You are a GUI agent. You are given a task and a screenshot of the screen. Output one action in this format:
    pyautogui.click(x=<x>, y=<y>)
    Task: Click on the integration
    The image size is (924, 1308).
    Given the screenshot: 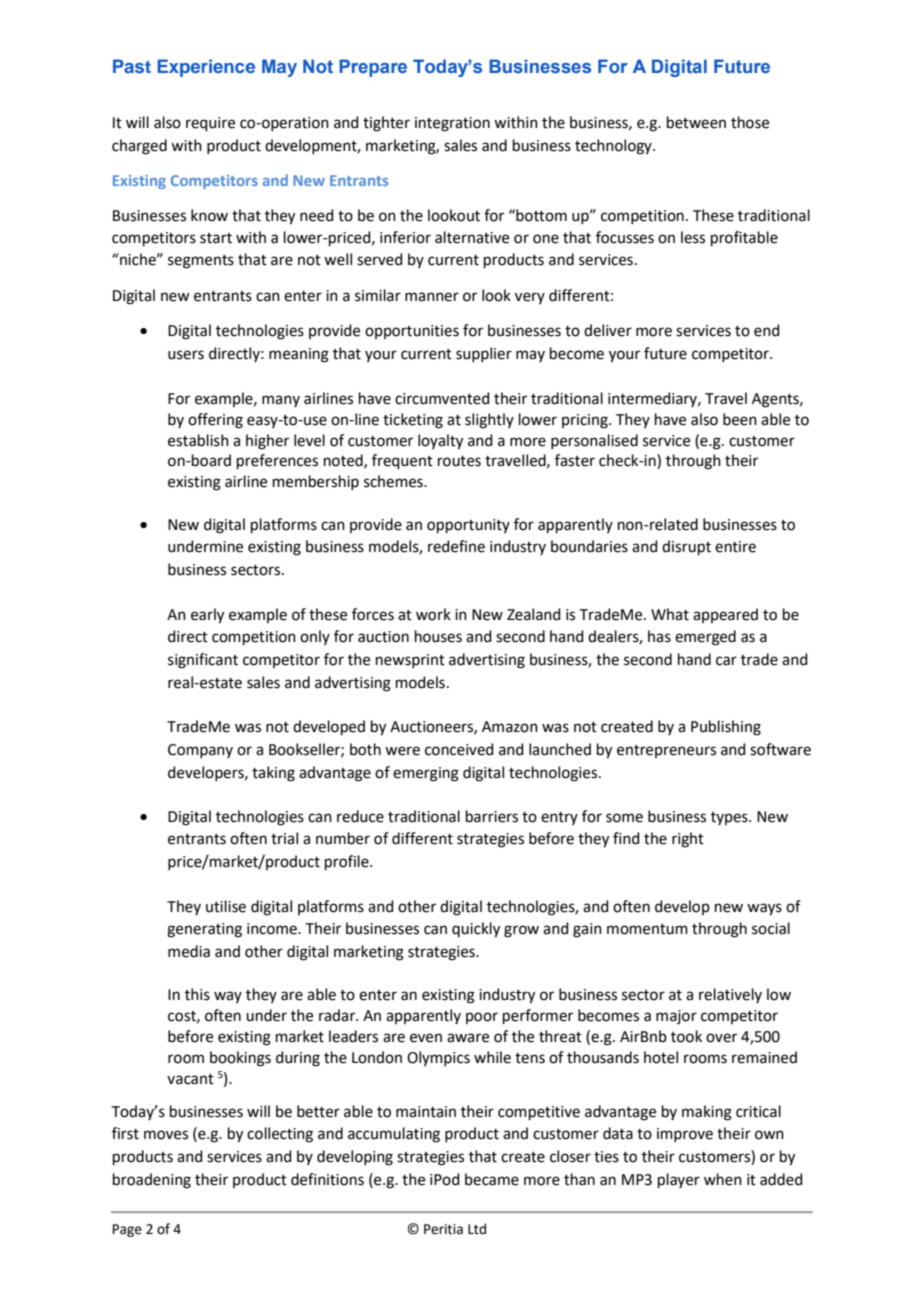 What is the action you would take?
    pyautogui.click(x=452, y=124)
